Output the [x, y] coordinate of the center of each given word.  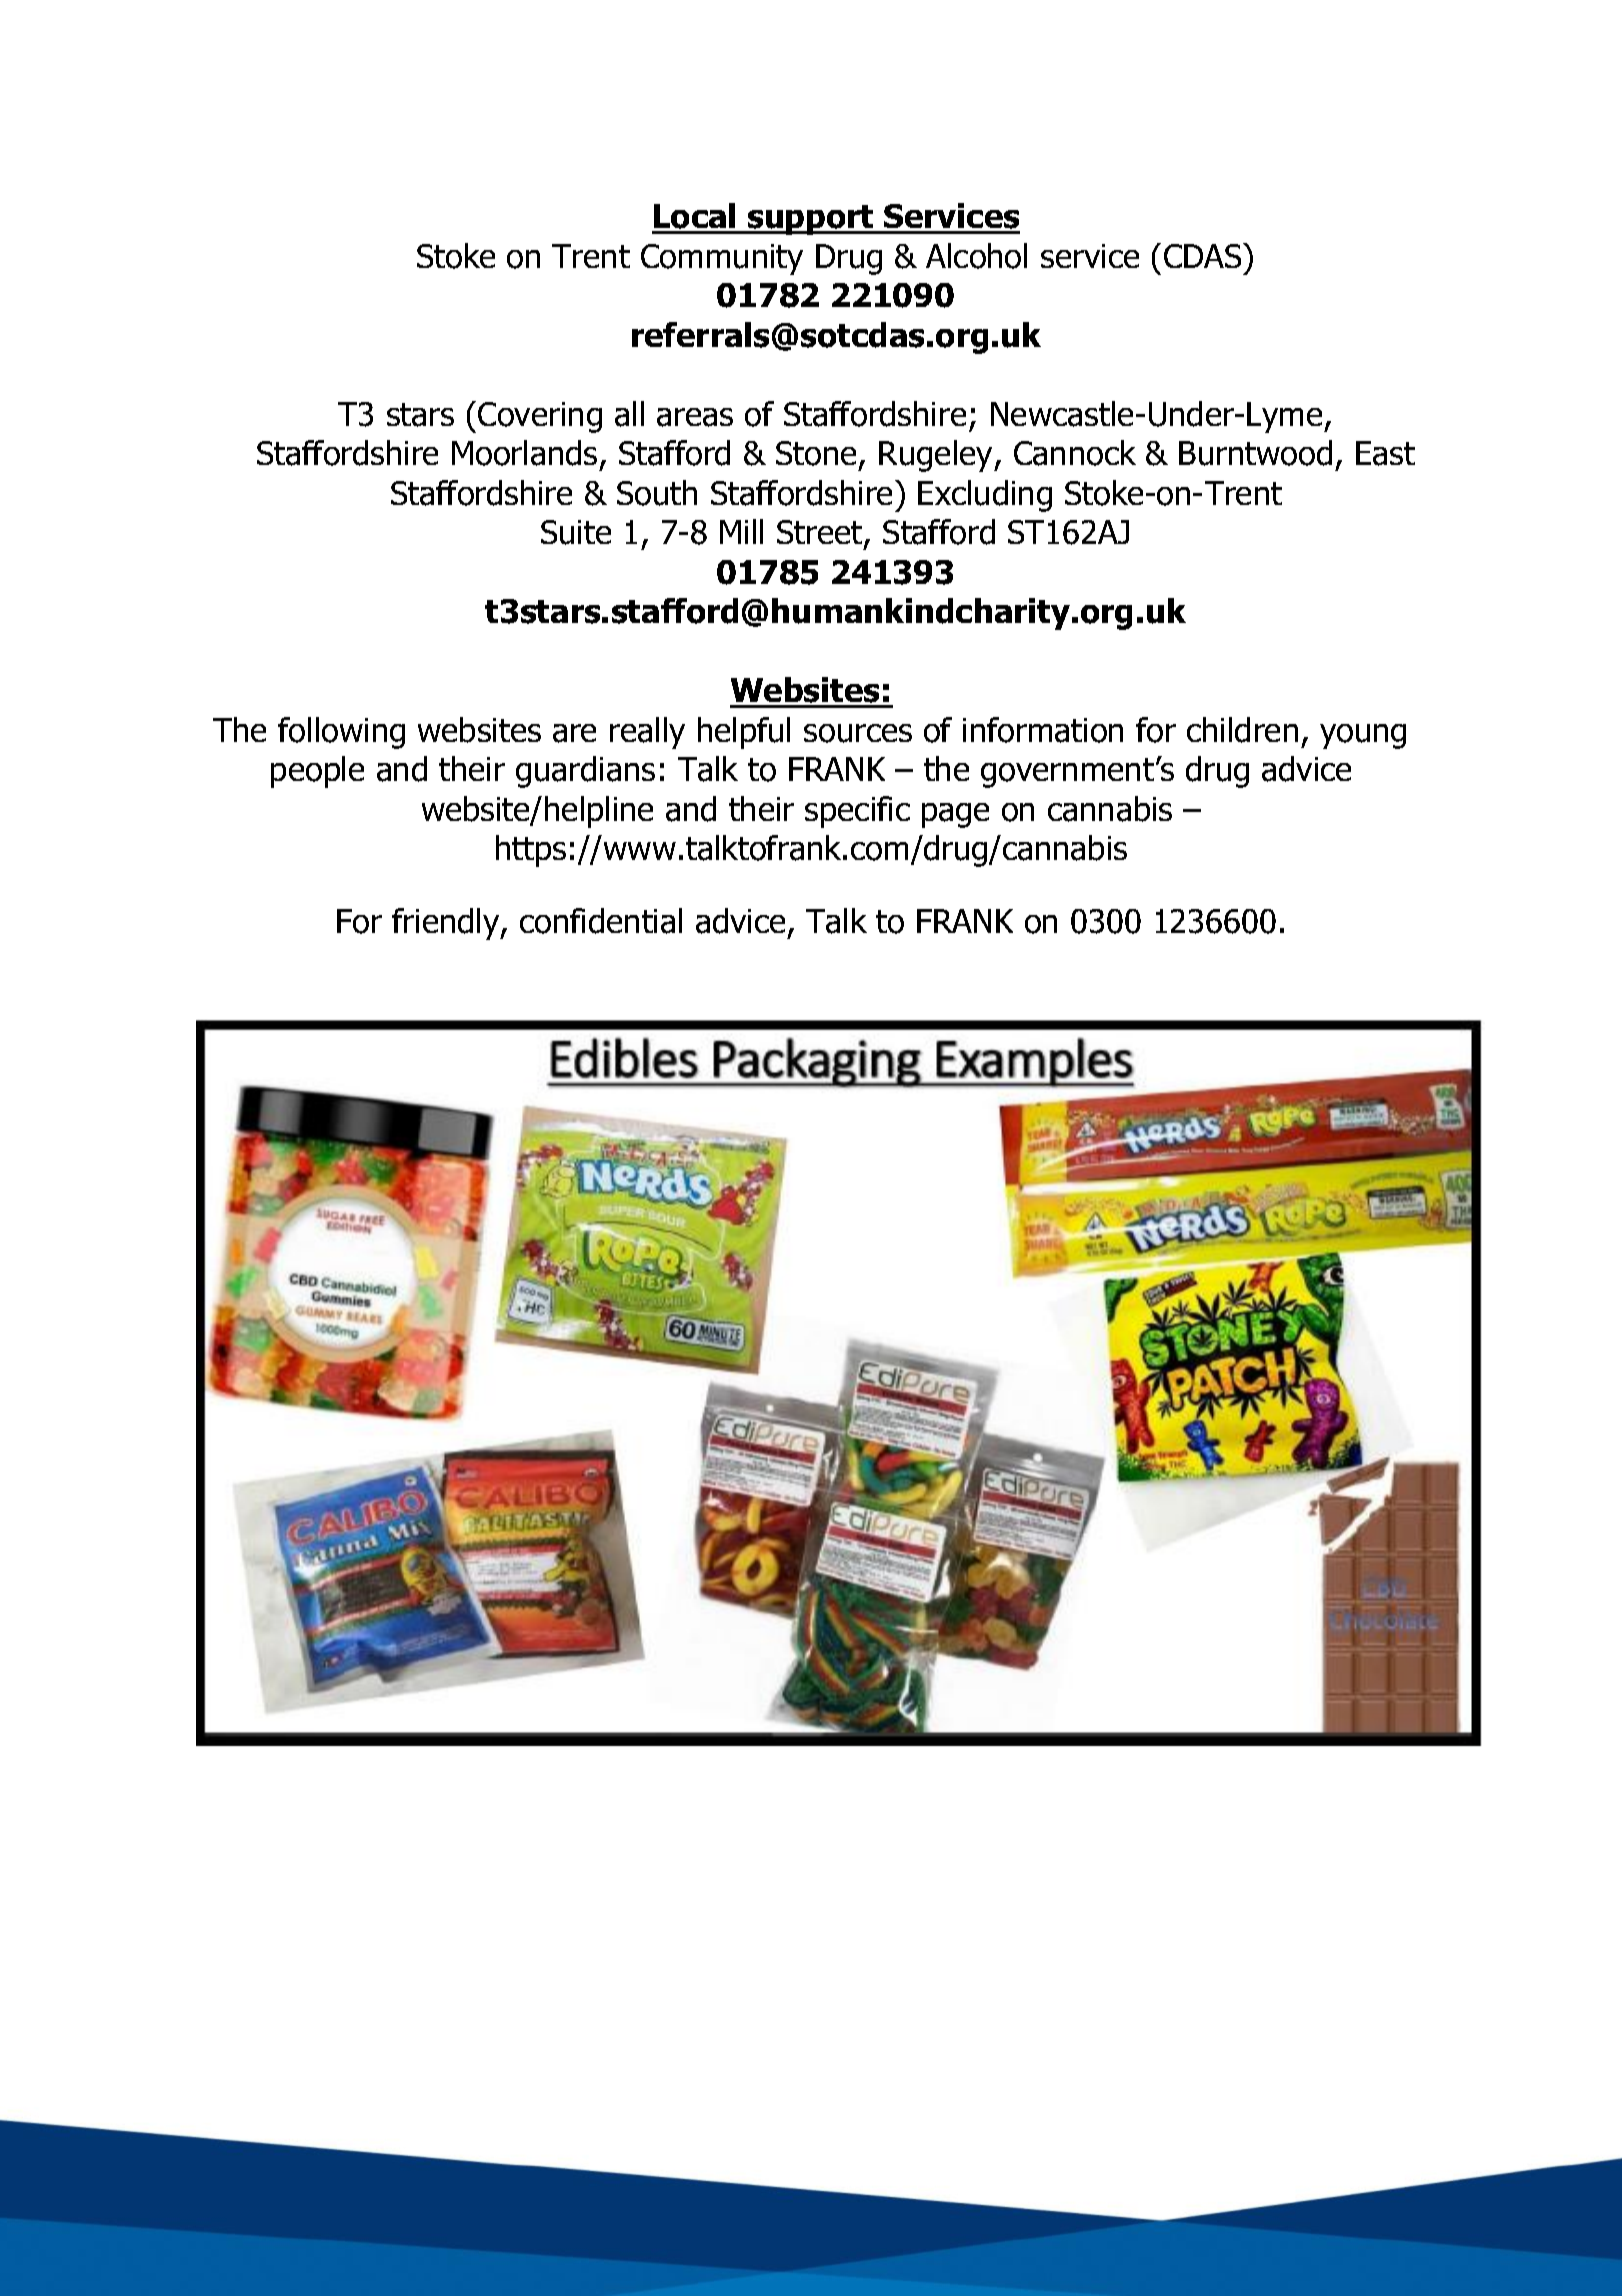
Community [722, 259]
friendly [447, 924]
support [811, 220]
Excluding [985, 496]
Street [821, 534]
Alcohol [976, 256]
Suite [576, 532]
